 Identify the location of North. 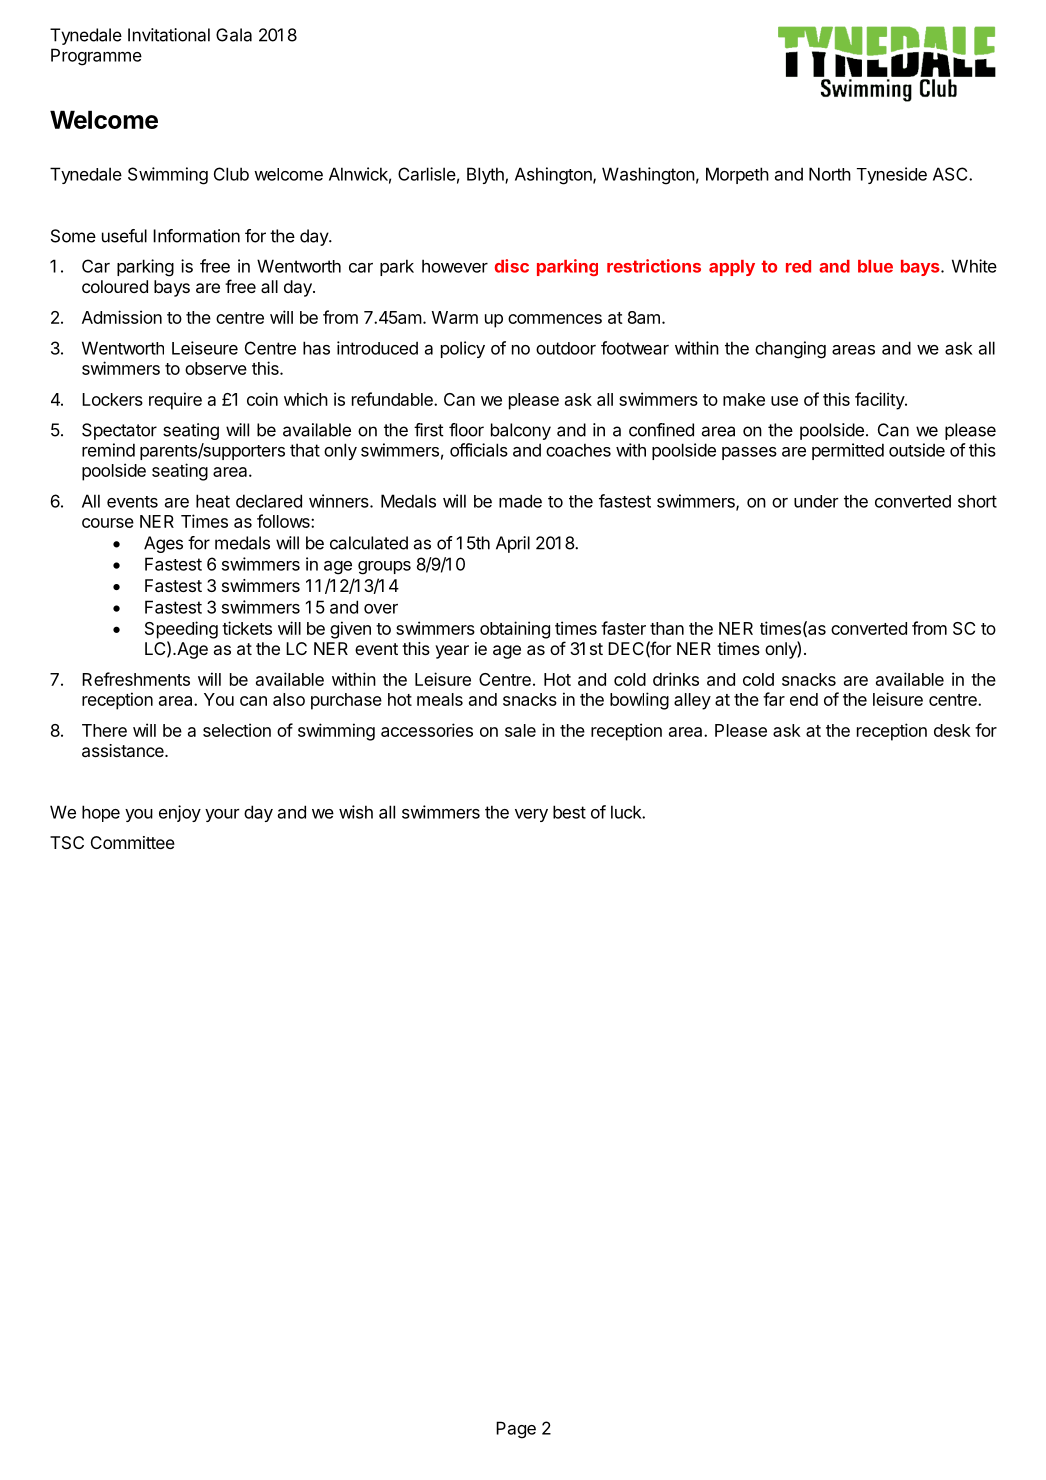
(830, 174).
